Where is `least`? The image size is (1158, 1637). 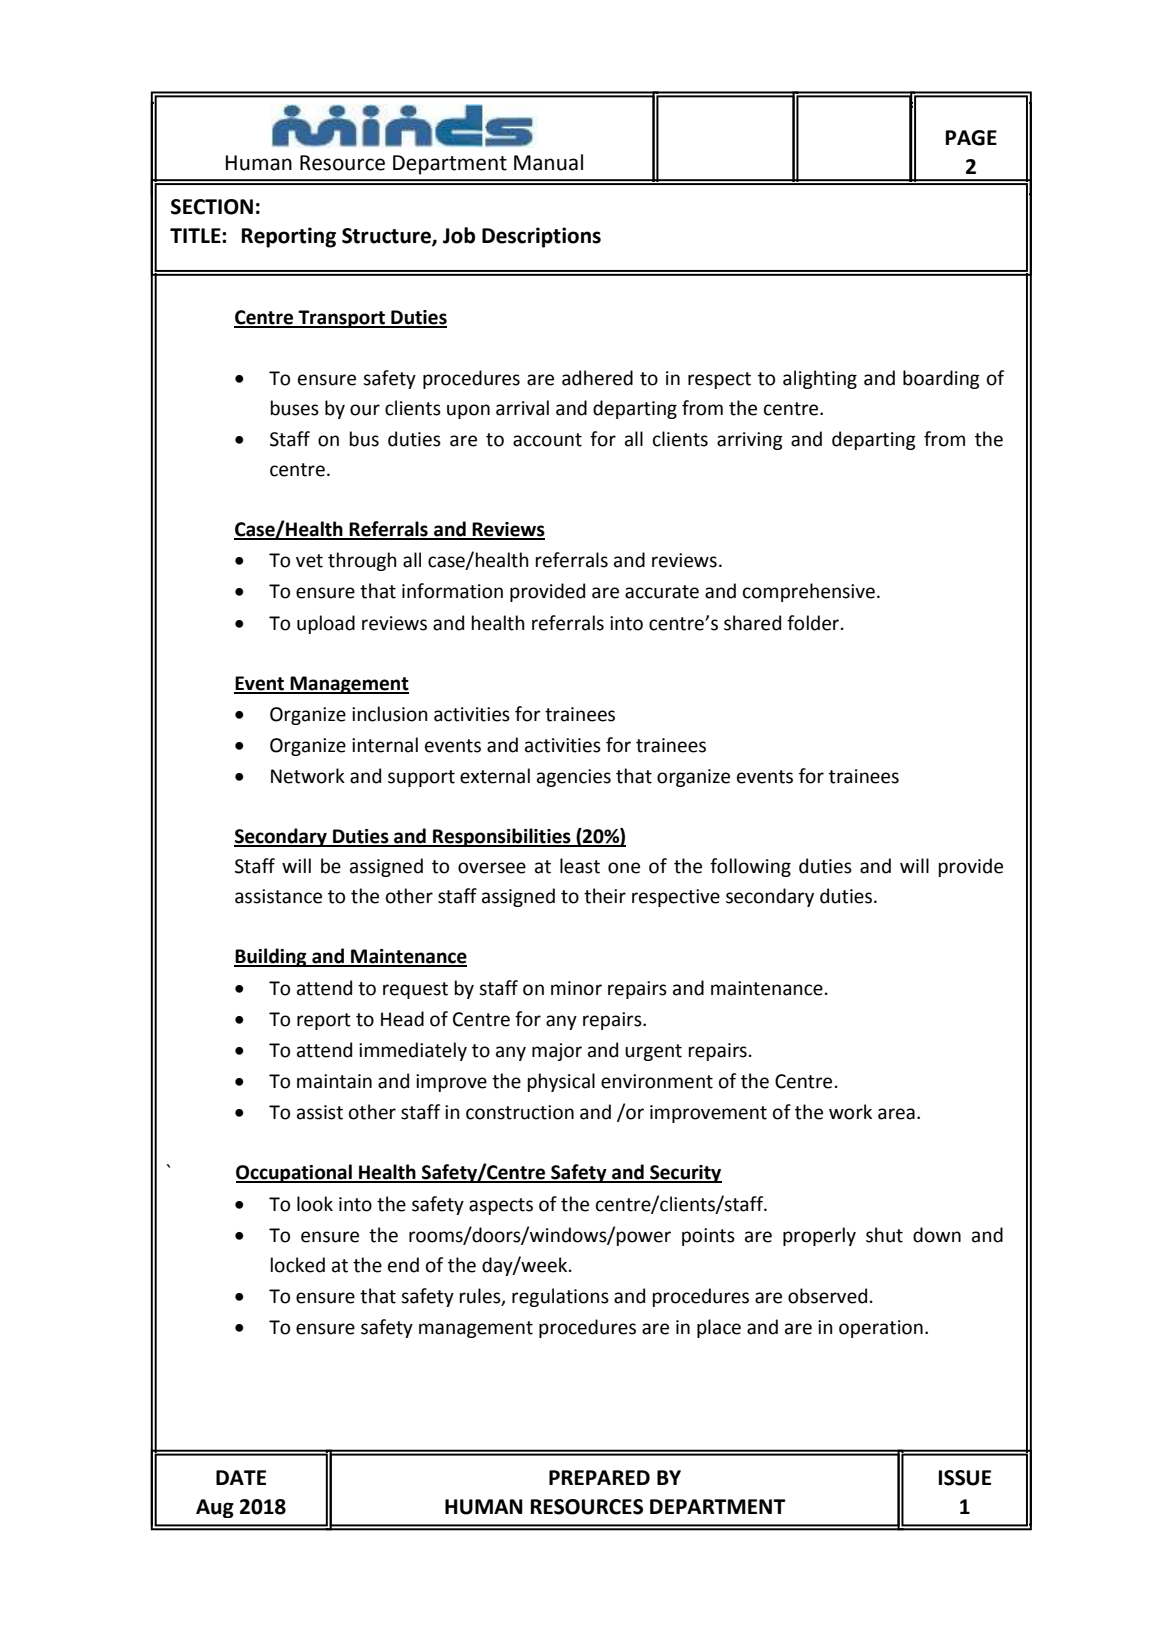 least is located at coordinates (580, 866).
